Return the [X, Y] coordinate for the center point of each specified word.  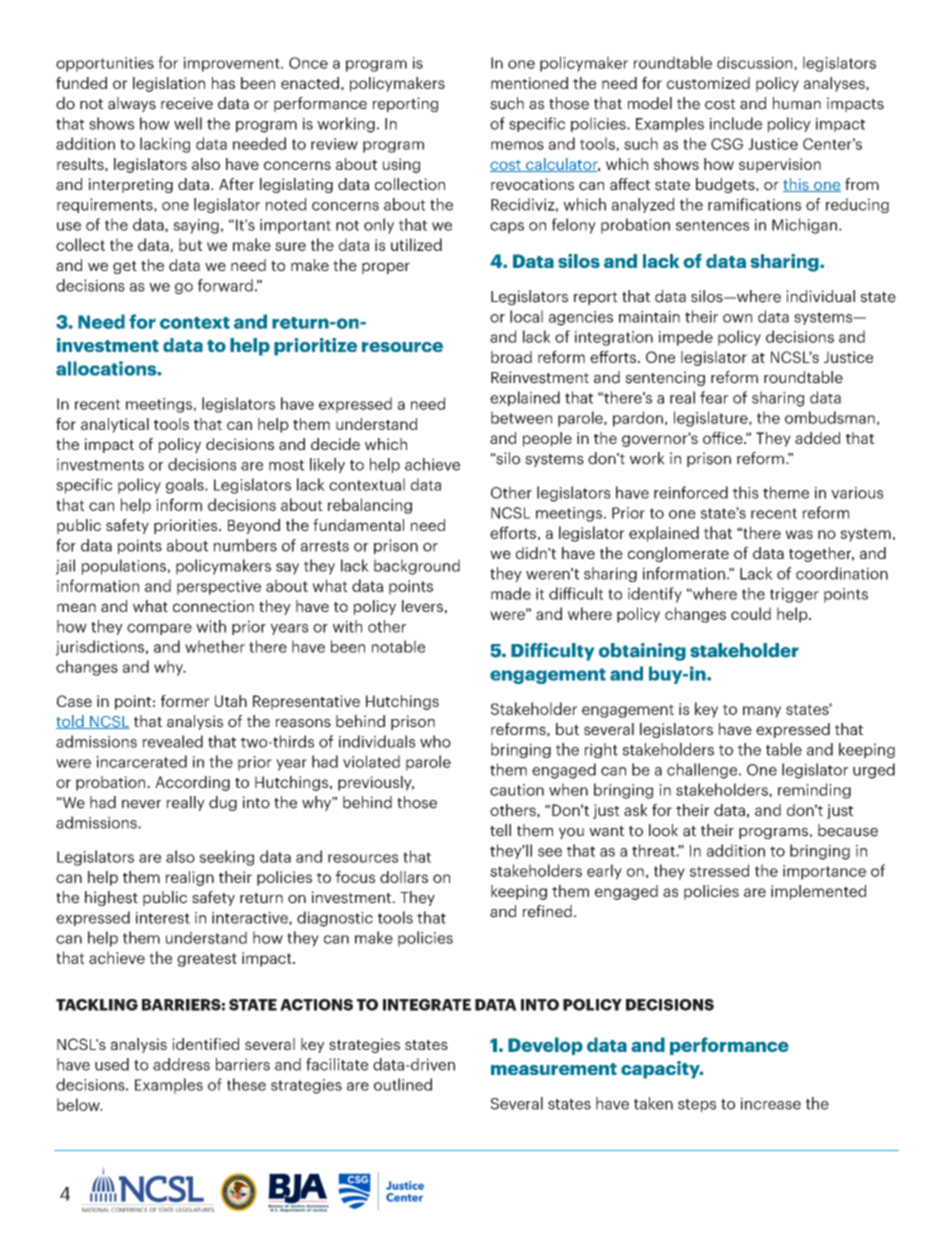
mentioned [529, 83]
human [797, 103]
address [181, 1064]
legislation [169, 84]
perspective [219, 587]
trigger [794, 595]
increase [771, 1103]
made [511, 593]
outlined [403, 1084]
